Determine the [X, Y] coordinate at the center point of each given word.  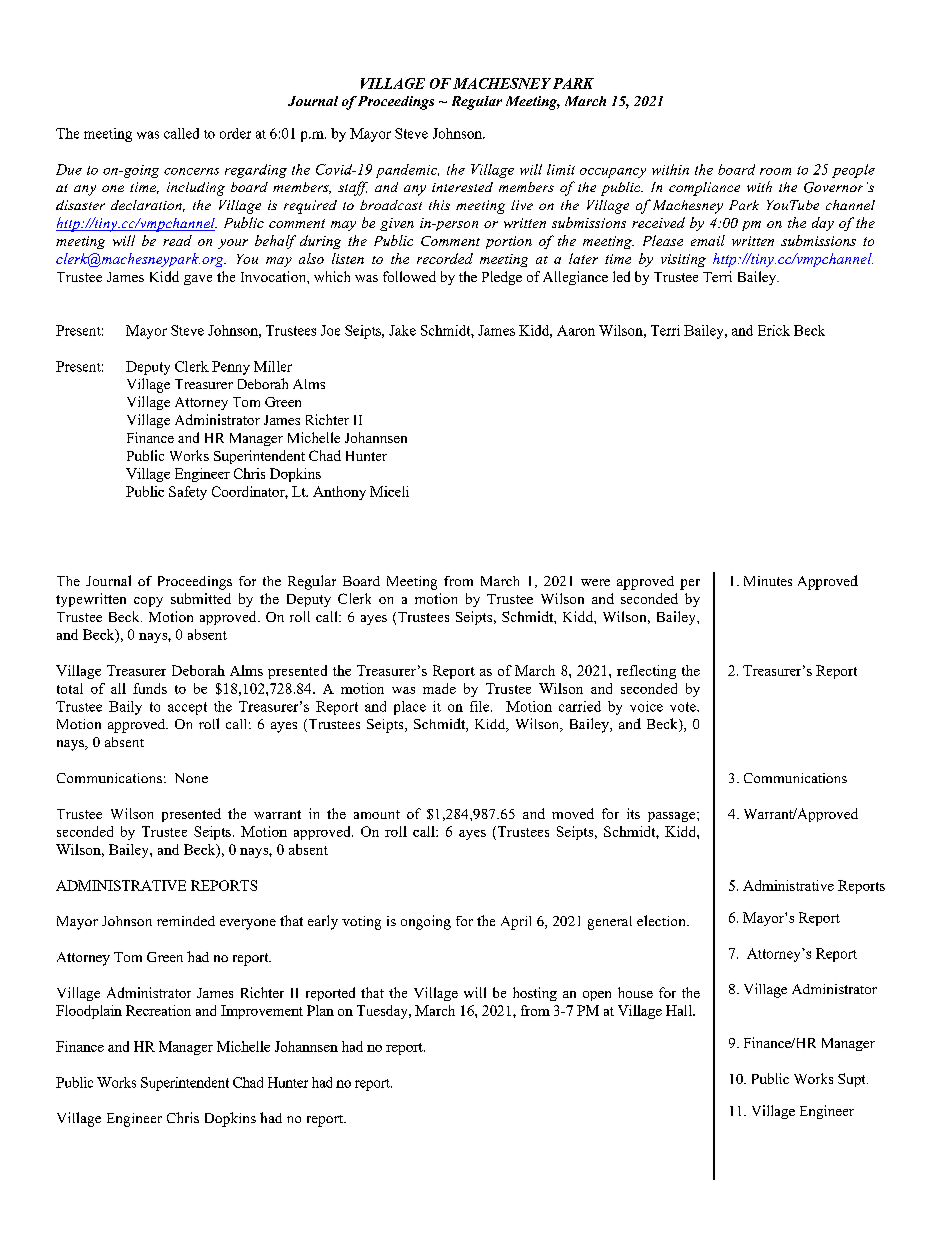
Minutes [768, 581]
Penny [231, 368]
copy [148, 602]
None [191, 778]
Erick [774, 330]
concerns [191, 171]
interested [462, 187]
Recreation [158, 1010]
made [439, 688]
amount [377, 814]
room [775, 171]
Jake [402, 330]
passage [673, 817]
